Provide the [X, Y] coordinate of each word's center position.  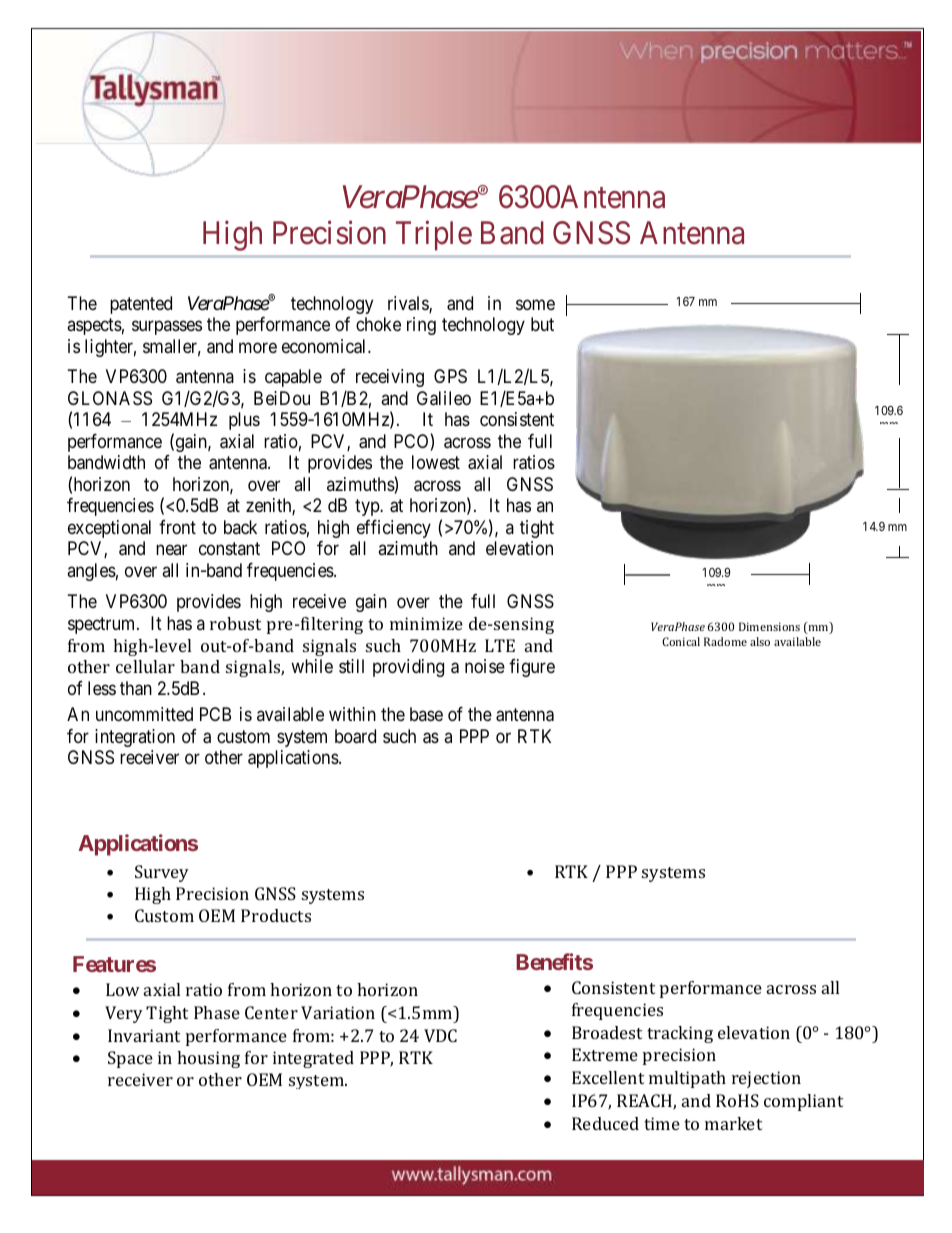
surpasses [167, 328]
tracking [680, 1034]
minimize [426, 623]
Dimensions [769, 626]
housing [208, 1059]
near [171, 550]
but [542, 324]
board [355, 736]
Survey [162, 873]
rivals [409, 304]
